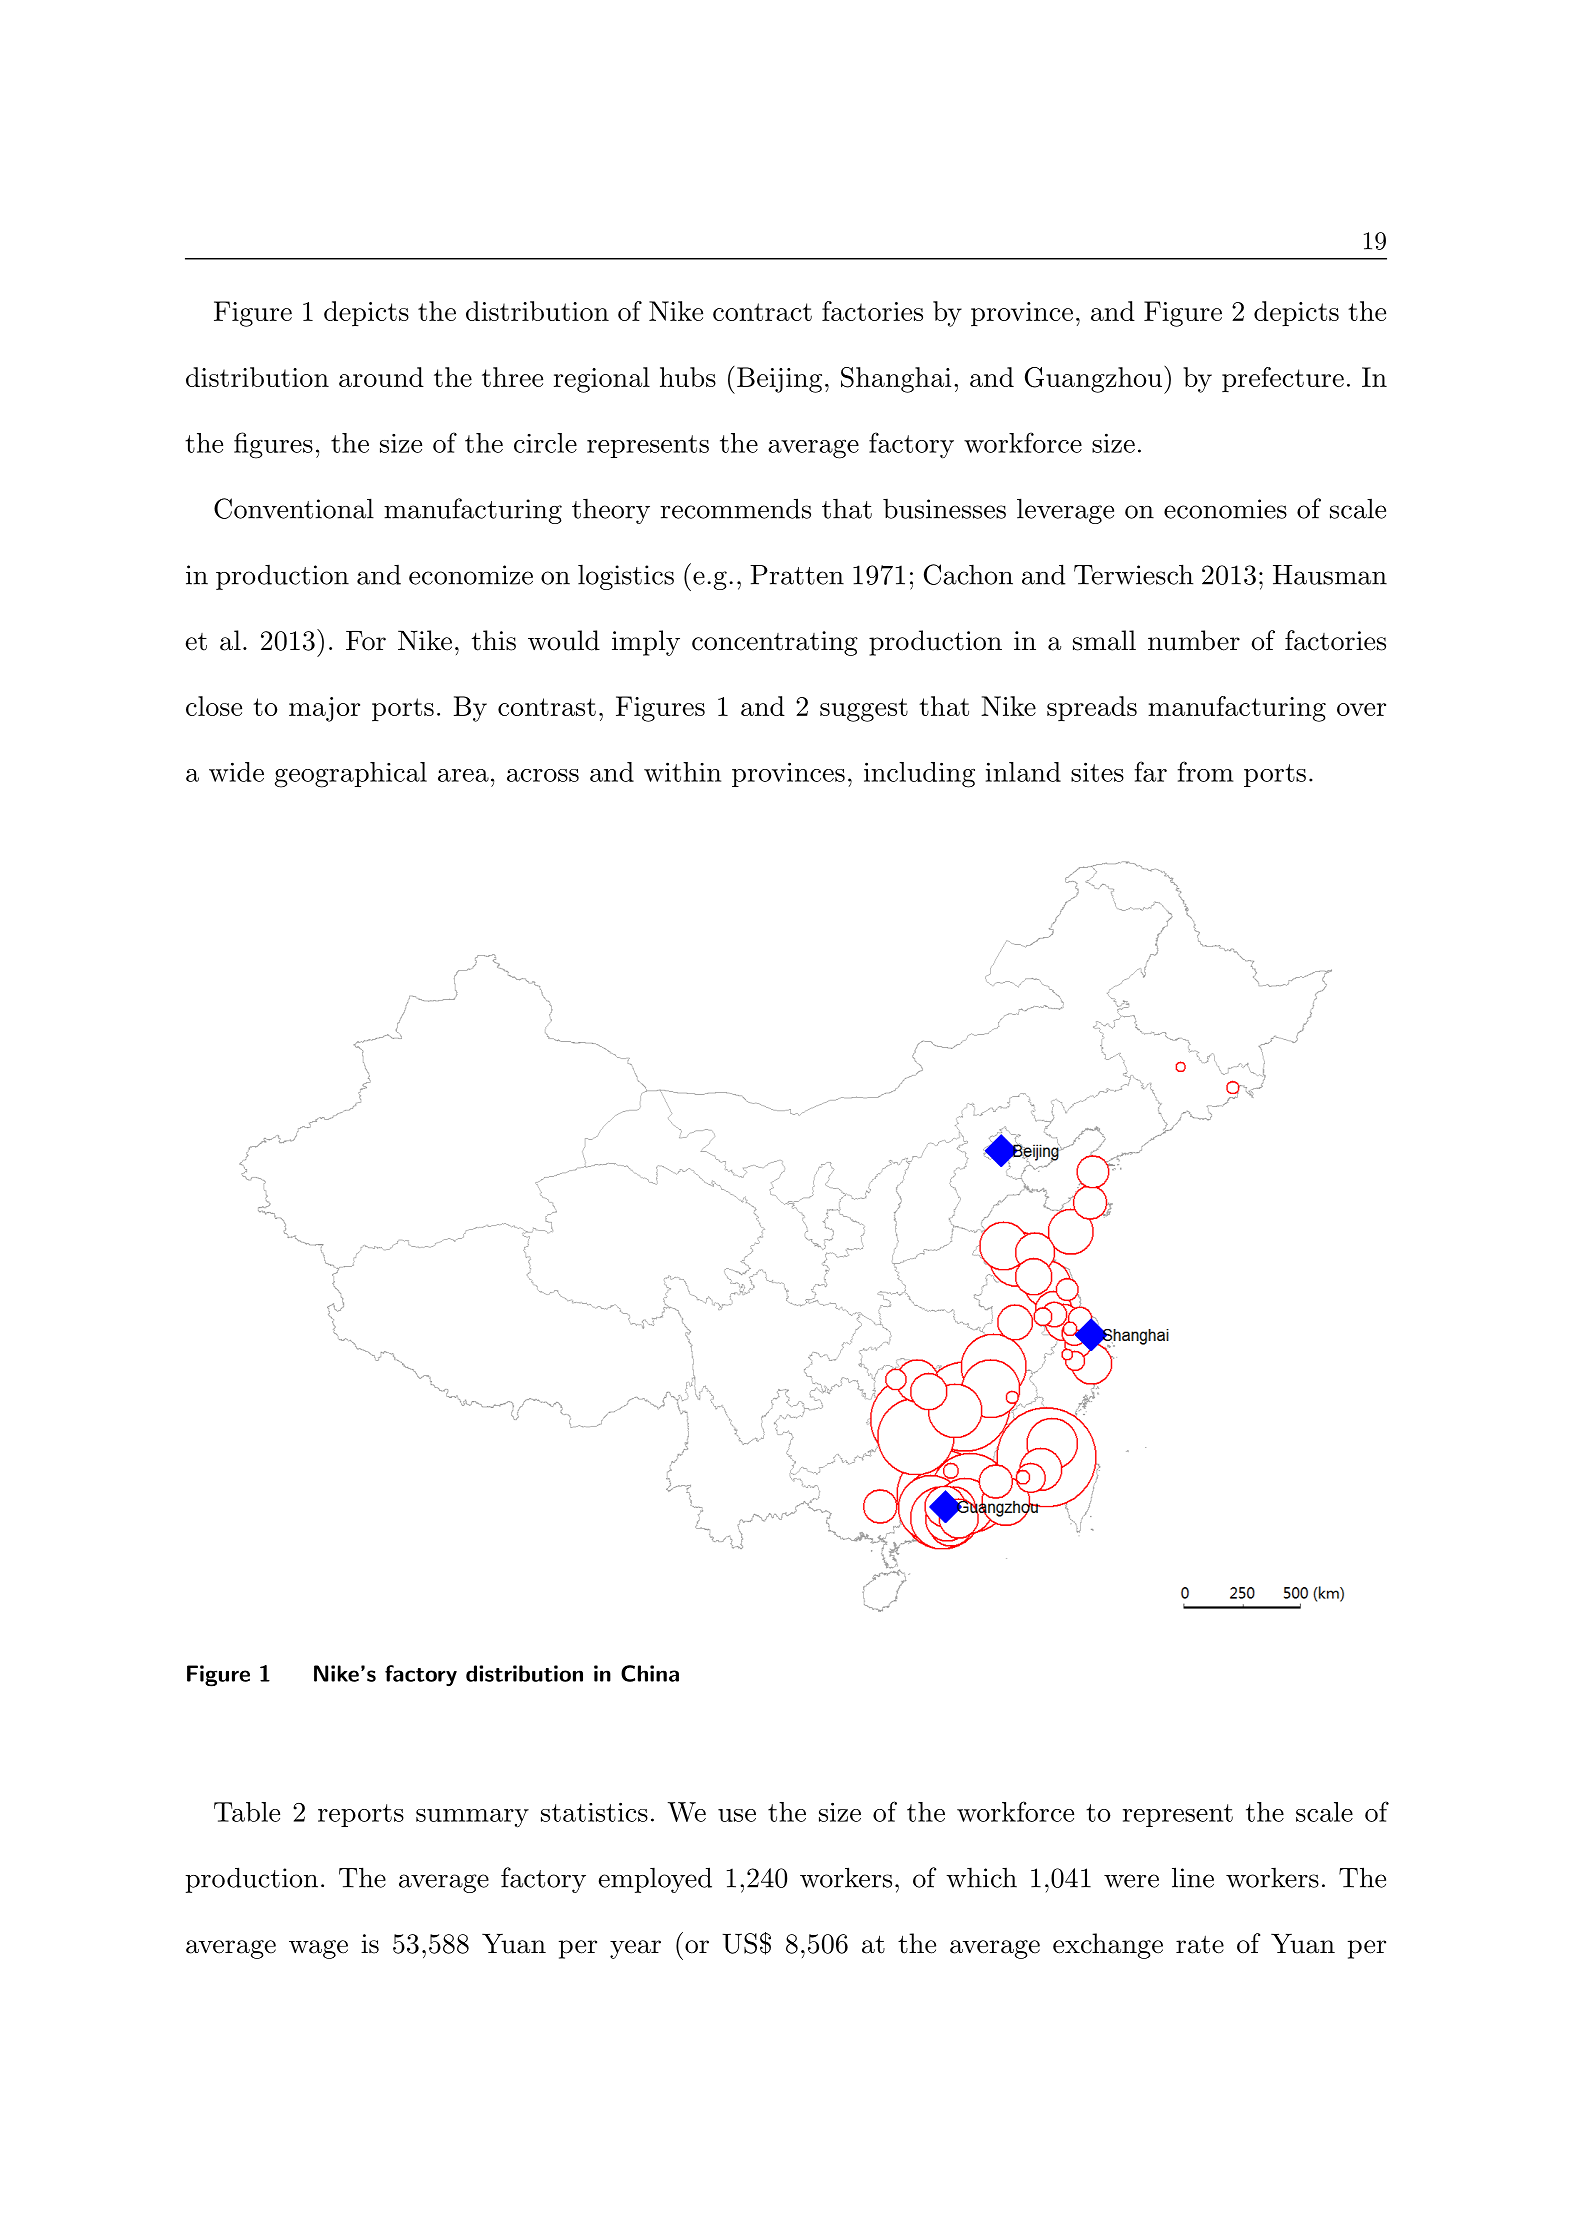 The height and width of the document is (2224, 1572). Describe the element at coordinates (463, 775) in the document. I see `area` at that location.
